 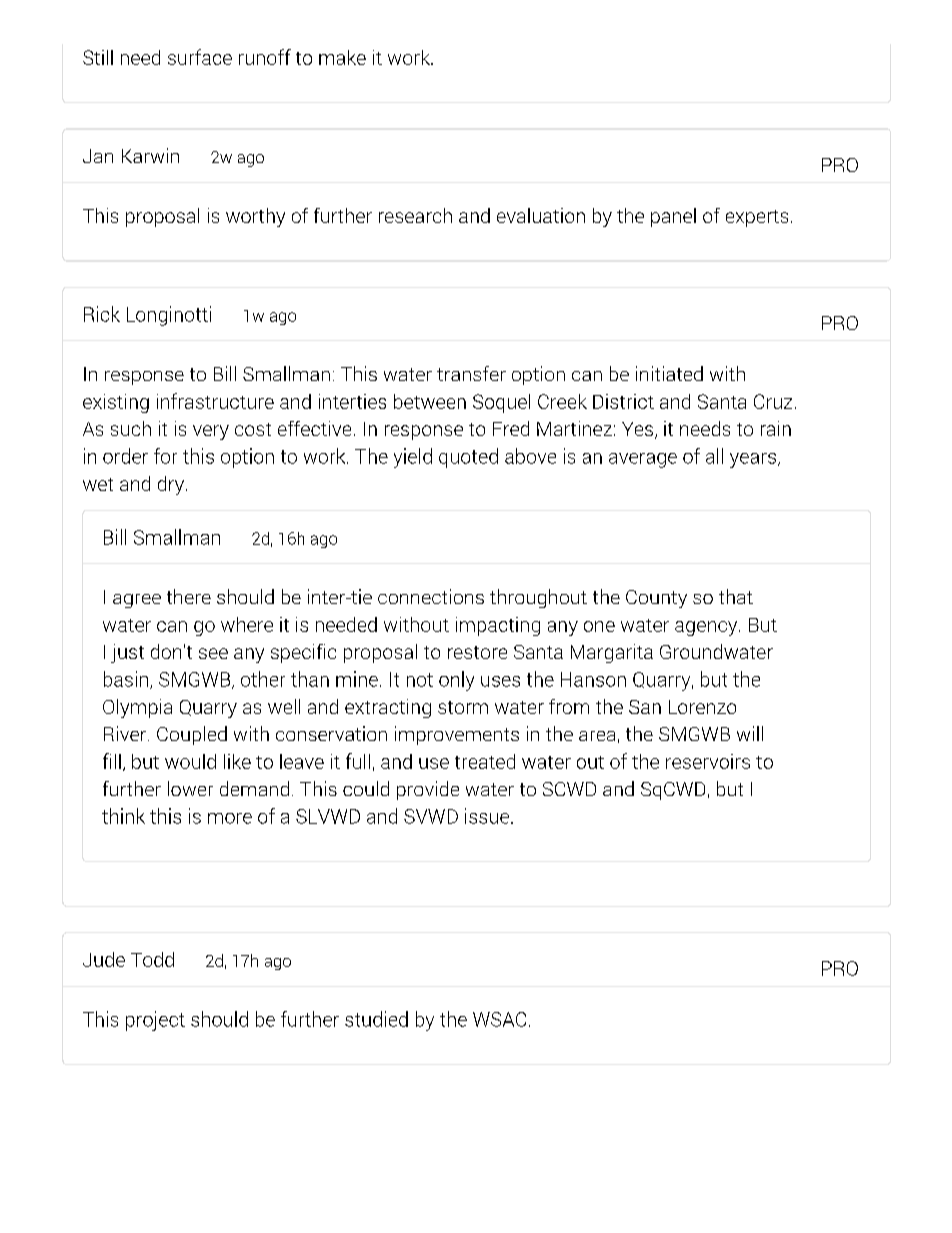 What do you see at coordinates (487, 816) in the screenshot?
I see `issue` at bounding box center [487, 816].
